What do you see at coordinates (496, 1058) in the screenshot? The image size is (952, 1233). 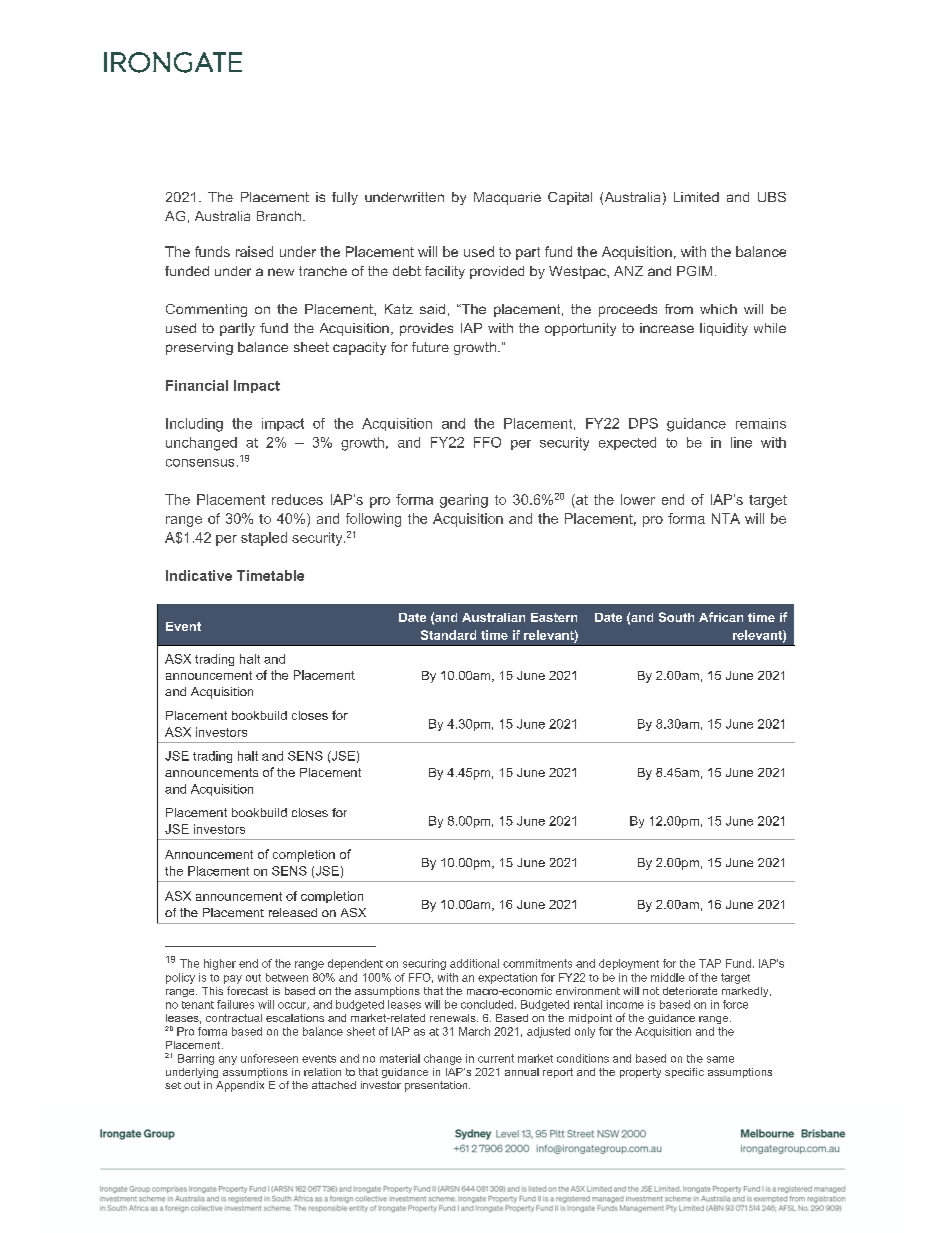 I see `current` at bounding box center [496, 1058].
